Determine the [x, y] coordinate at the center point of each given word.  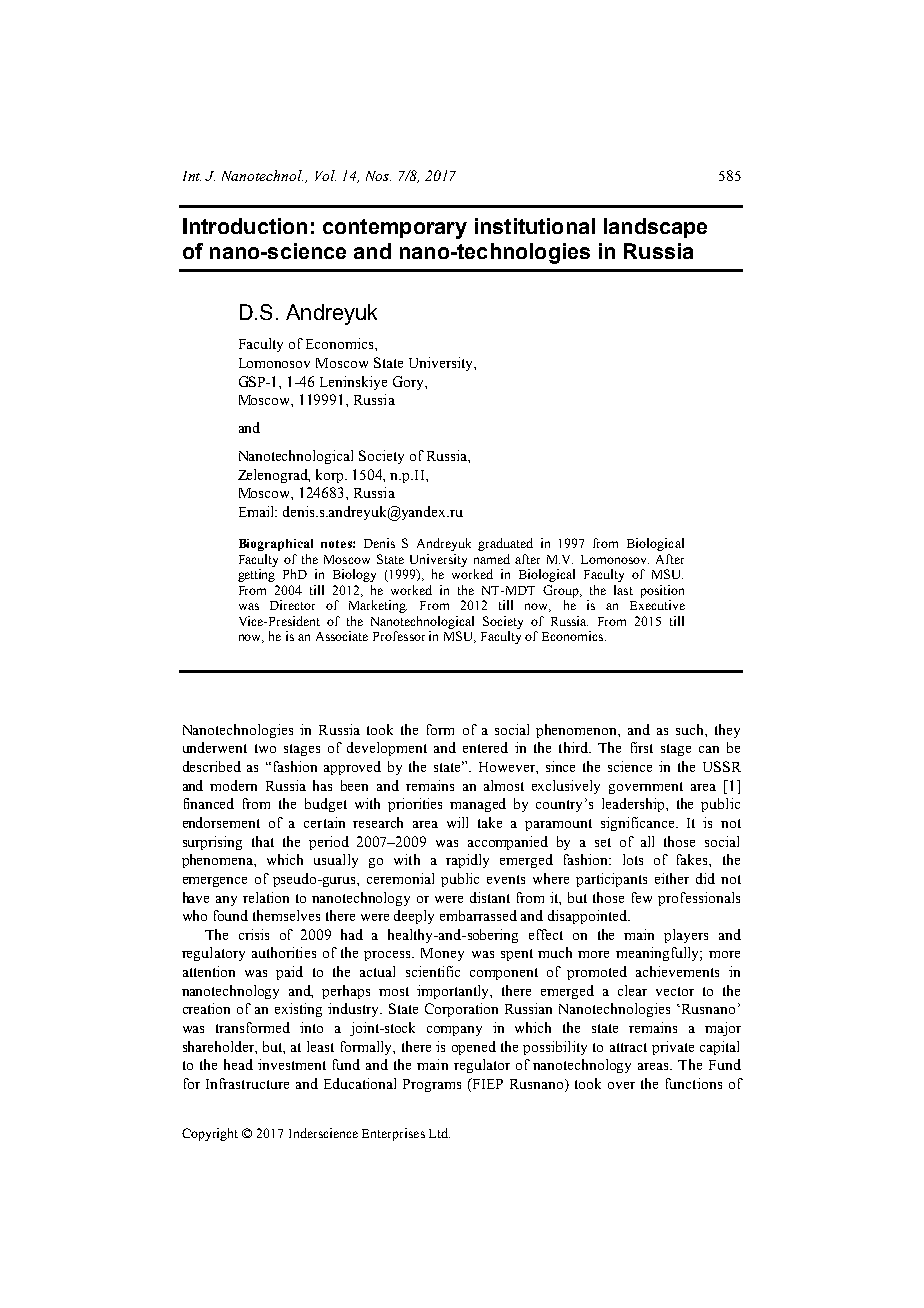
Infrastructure [247, 1083]
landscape [655, 228]
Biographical [276, 545]
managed [478, 805]
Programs [432, 1085]
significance [639, 824]
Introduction [245, 226]
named [492, 559]
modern [233, 785]
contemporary [395, 229]
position [662, 591]
